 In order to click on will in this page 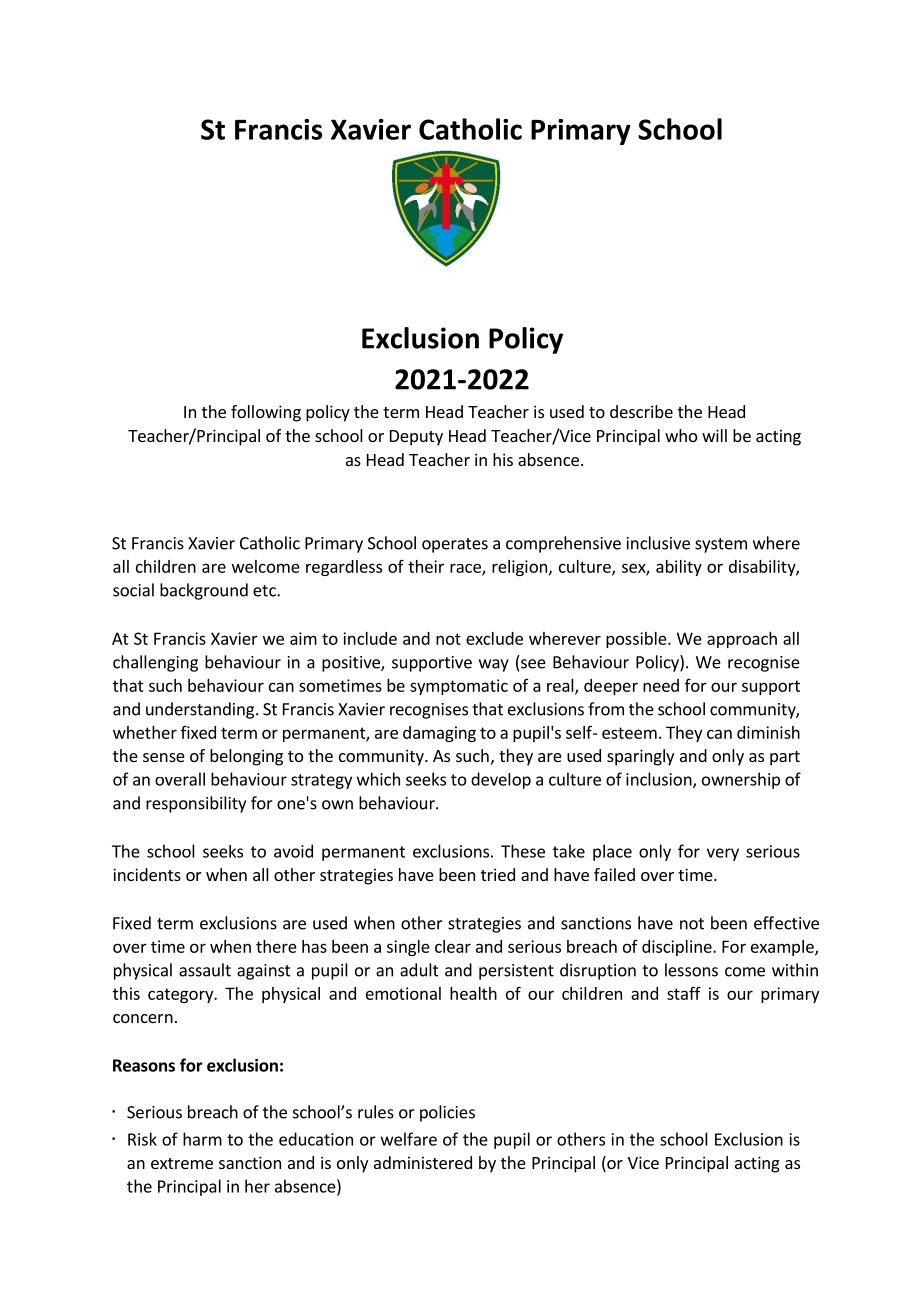, I will do `click(714, 435)`.
